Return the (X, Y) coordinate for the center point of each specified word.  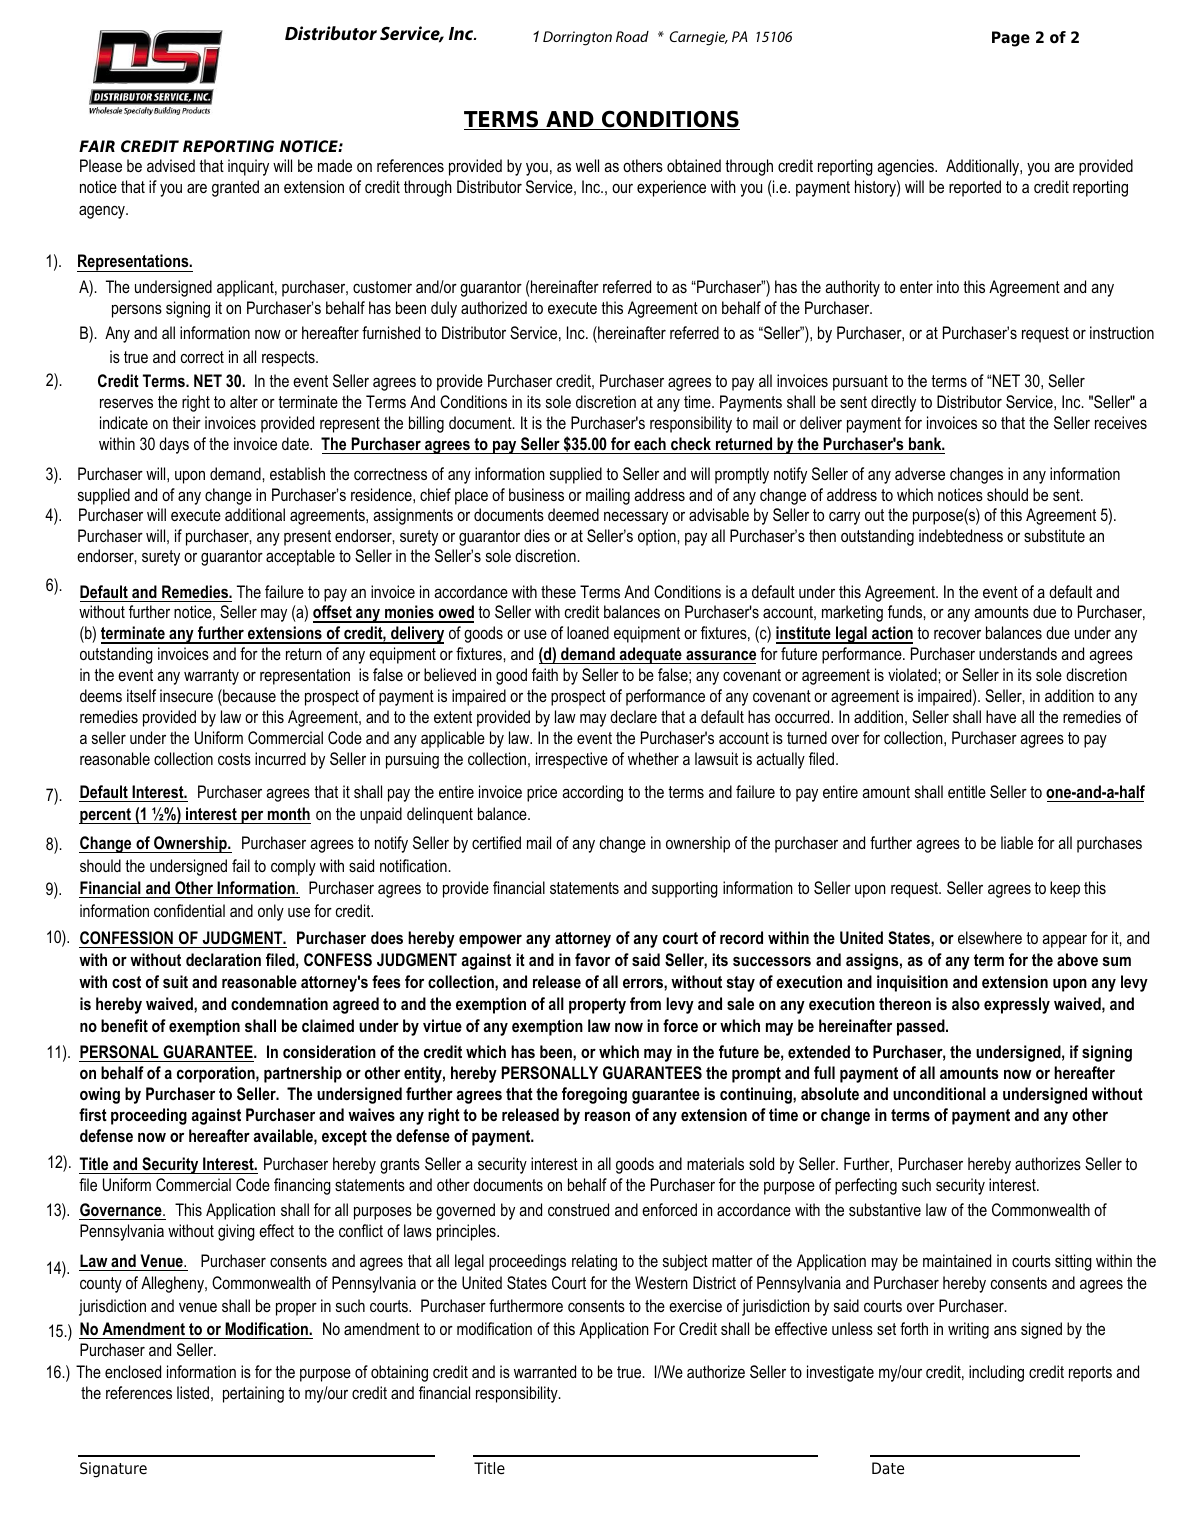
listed (193, 1392)
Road (632, 36)
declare (633, 716)
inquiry (248, 167)
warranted (545, 1371)
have (1001, 716)
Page (1011, 39)
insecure (186, 695)
